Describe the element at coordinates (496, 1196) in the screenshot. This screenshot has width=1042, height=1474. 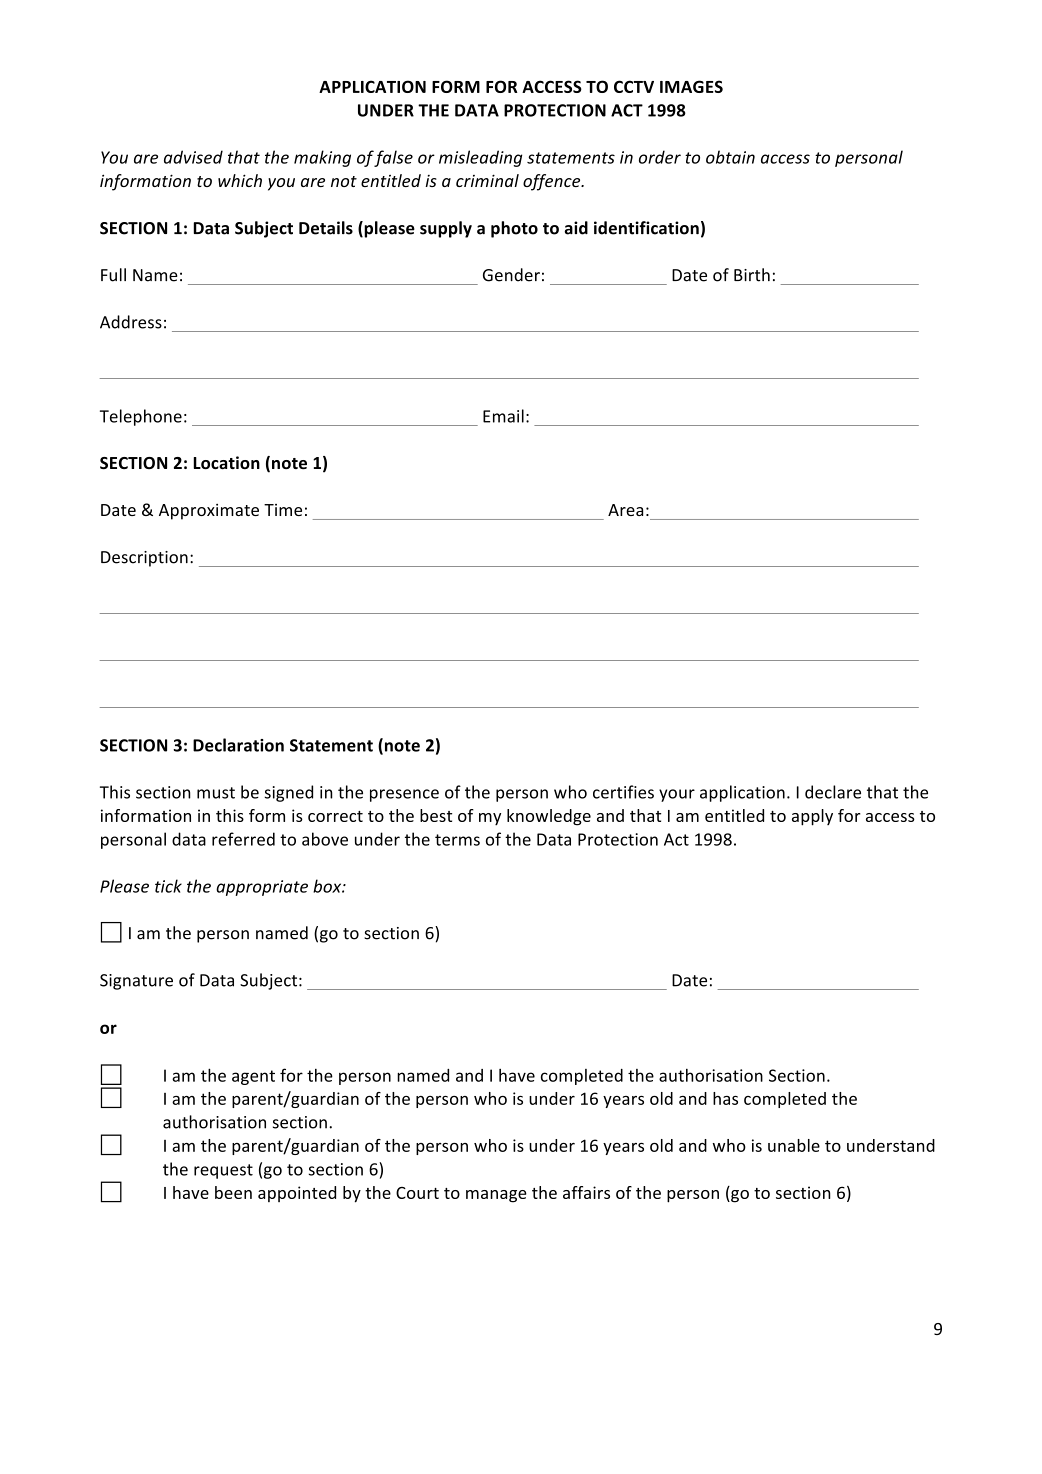
I see `manage` at that location.
